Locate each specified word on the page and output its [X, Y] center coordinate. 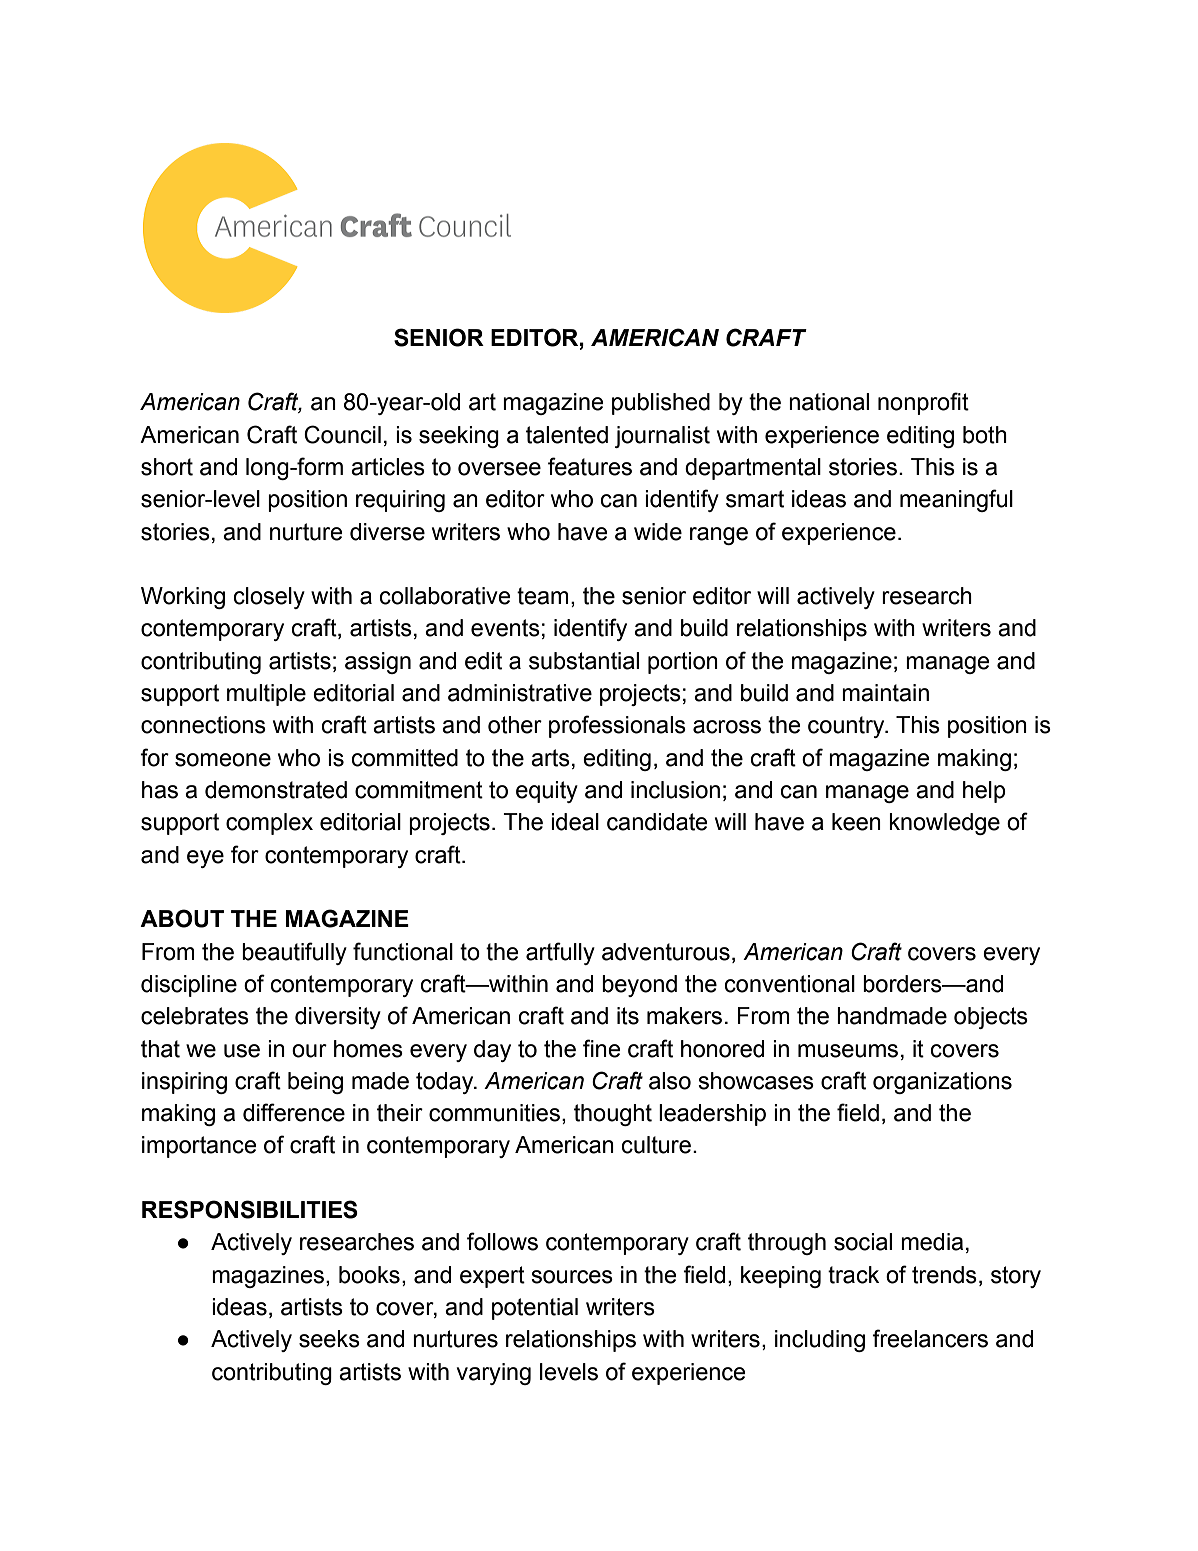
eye [205, 859]
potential [535, 1309]
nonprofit [923, 403]
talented [567, 435]
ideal [575, 822]
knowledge [944, 824]
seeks [329, 1339]
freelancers [930, 1338]
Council [342, 434]
